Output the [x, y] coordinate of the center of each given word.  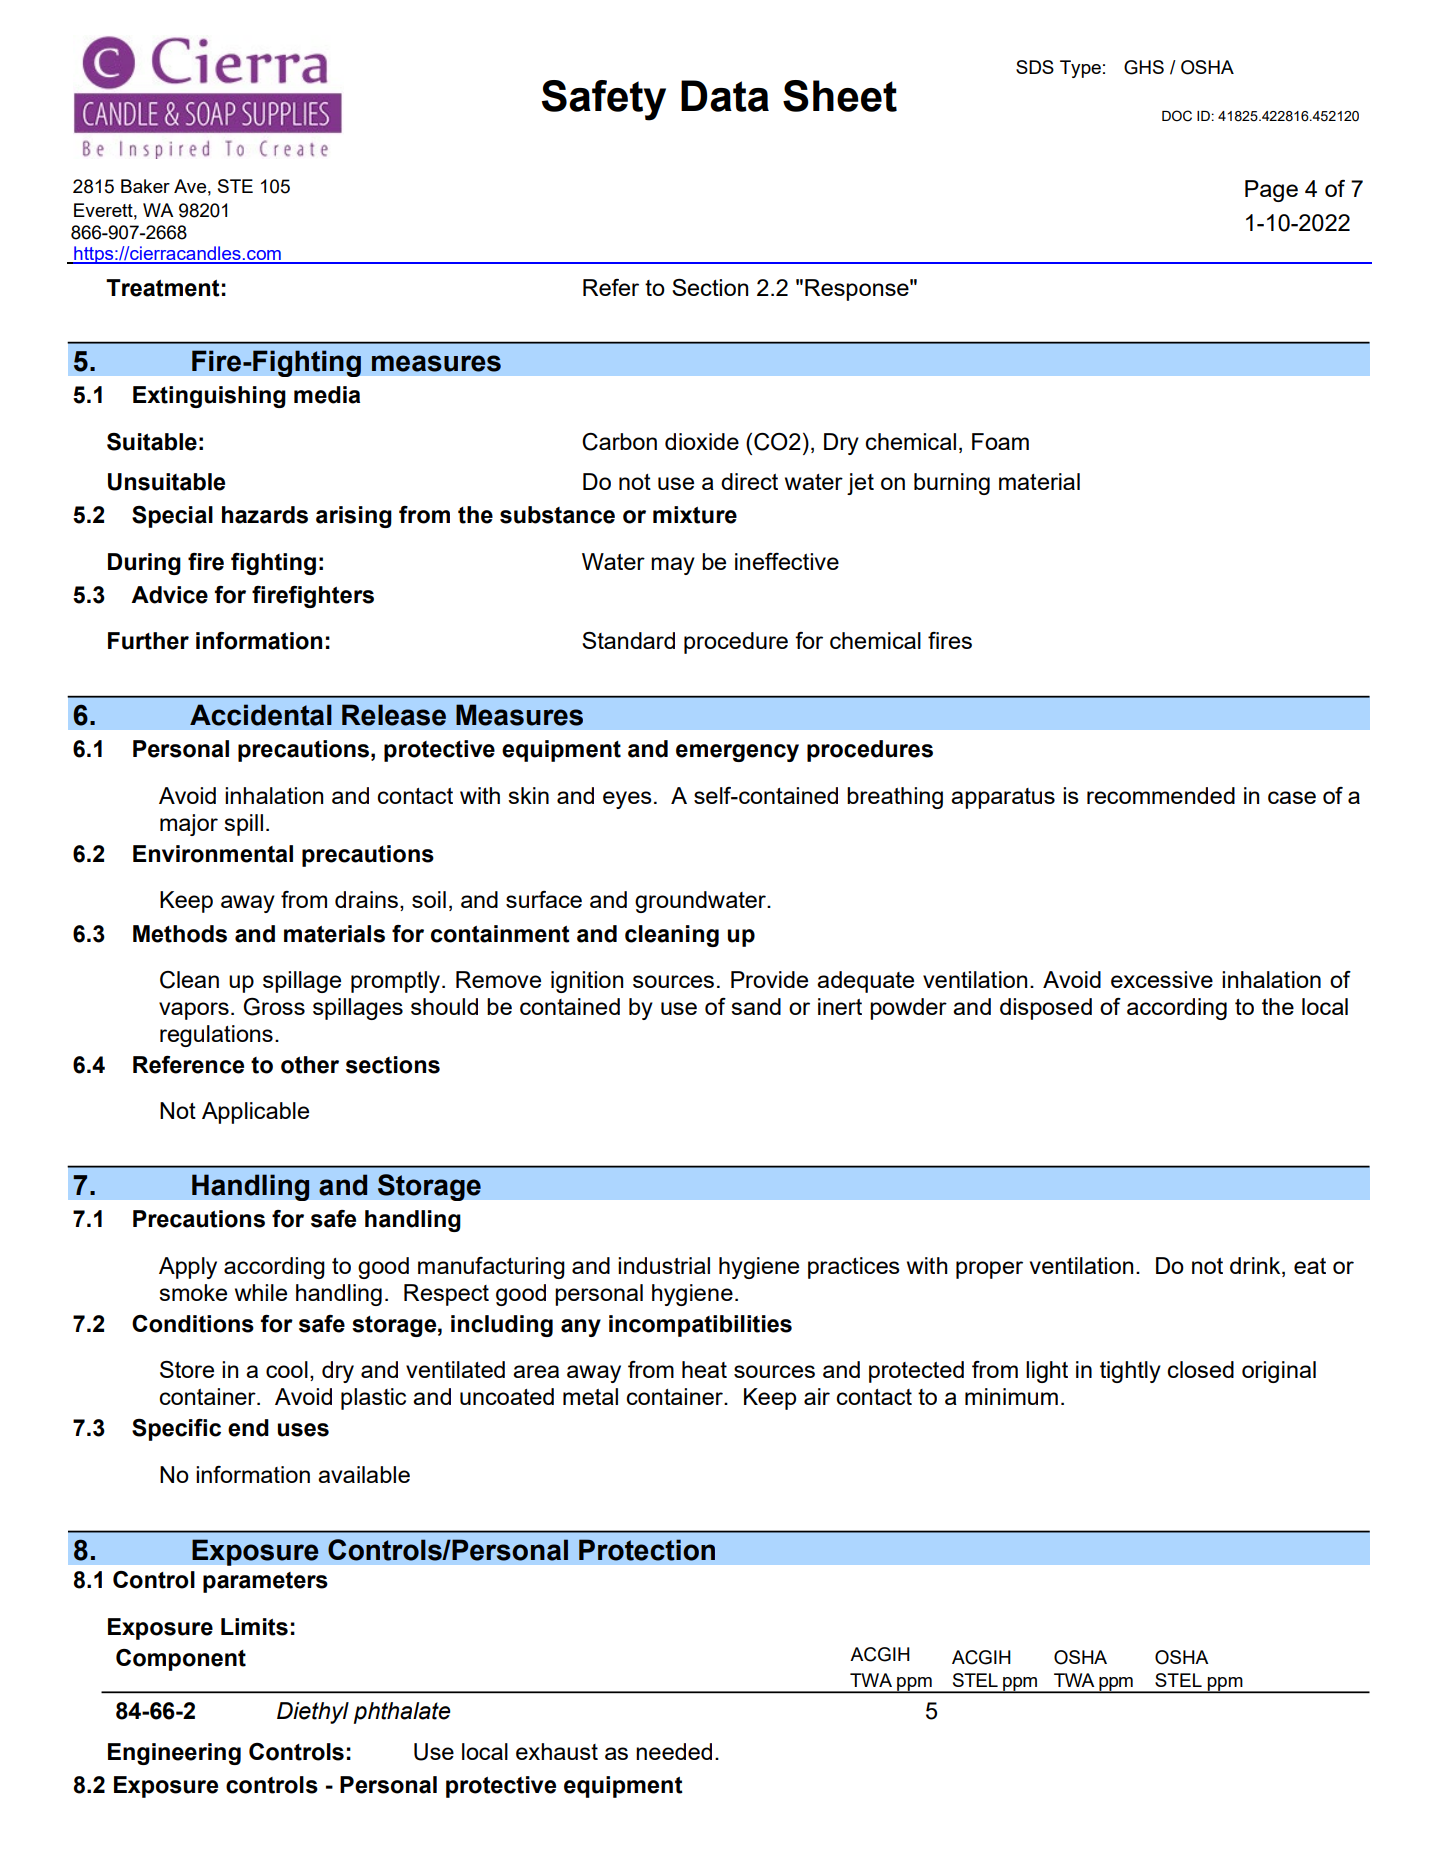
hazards [265, 515]
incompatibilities [700, 1326]
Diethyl [313, 1713]
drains [366, 899]
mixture [695, 515]
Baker [145, 186]
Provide [769, 979]
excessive [1162, 979]
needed [674, 1751]
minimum [1011, 1396]
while [261, 1292]
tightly [1130, 1372]
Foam [1000, 441]
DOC [1177, 116]
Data [725, 96]
